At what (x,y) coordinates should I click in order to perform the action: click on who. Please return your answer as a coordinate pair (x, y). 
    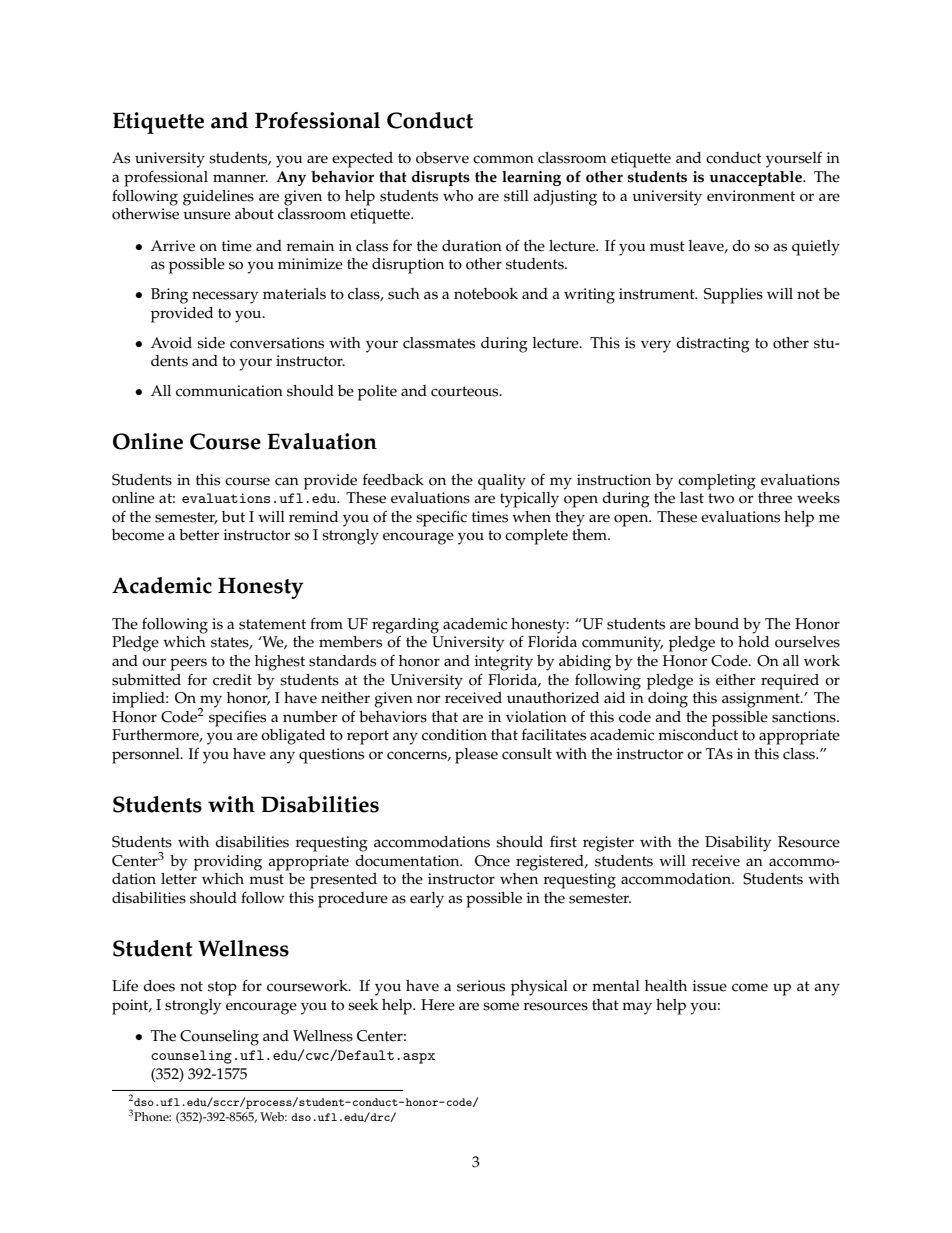
    Looking at the image, I should click on (458, 196).
